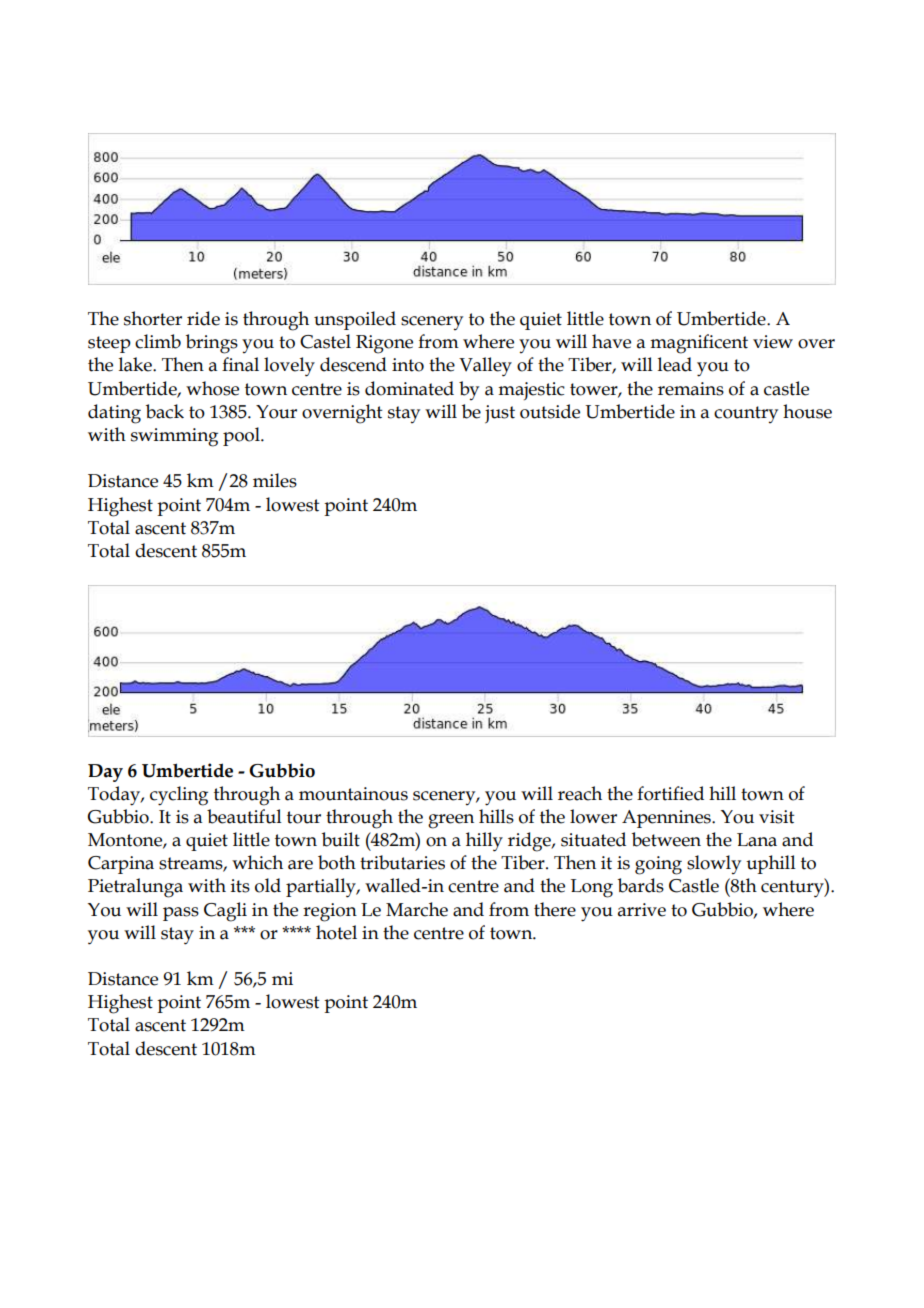  What do you see at coordinates (275, 480) in the screenshot?
I see `miles` at bounding box center [275, 480].
